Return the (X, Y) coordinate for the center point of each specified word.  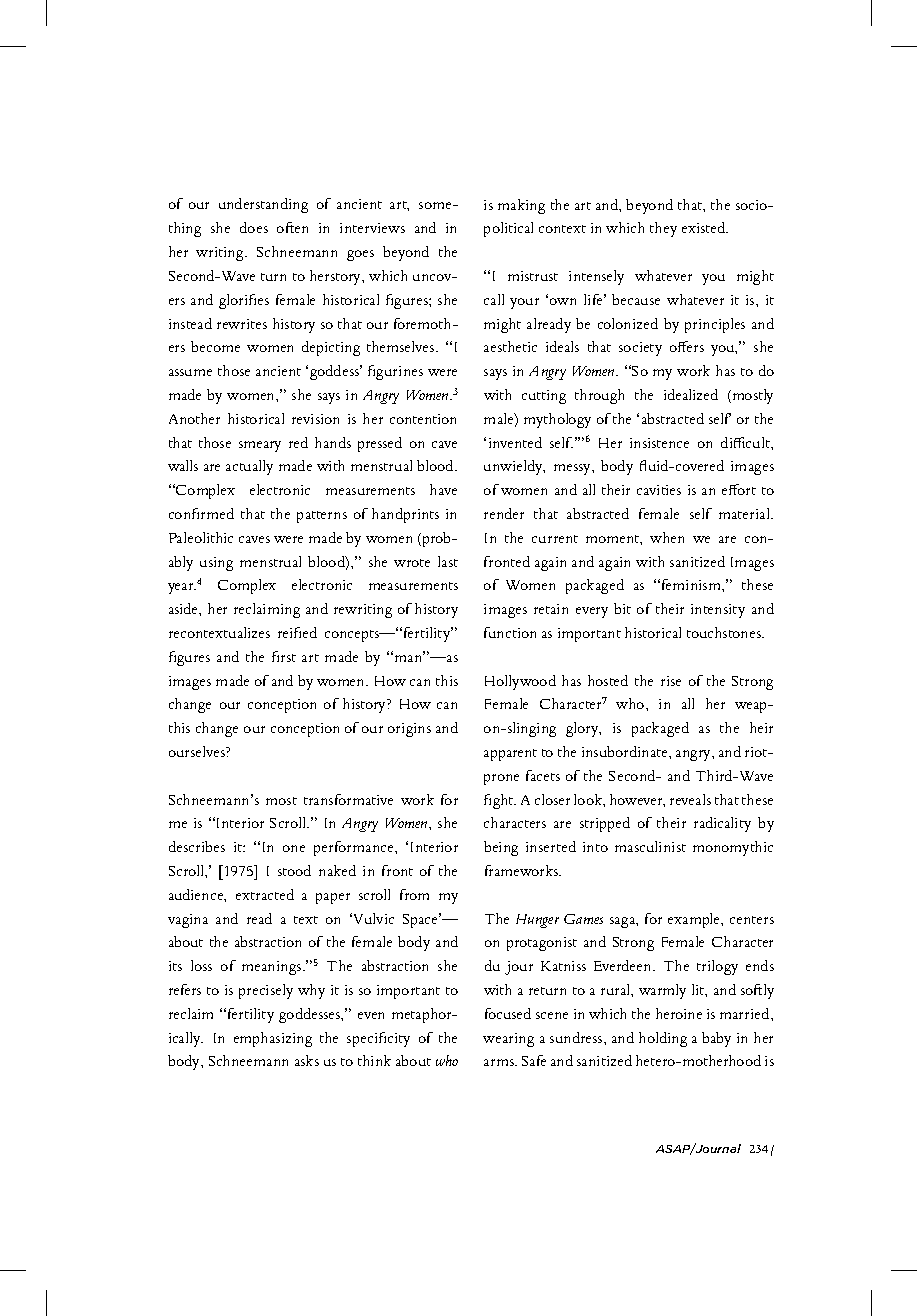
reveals (690, 799)
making (521, 206)
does (254, 227)
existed (705, 227)
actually (249, 467)
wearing (508, 1040)
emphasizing (273, 1039)
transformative (348, 799)
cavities (659, 490)
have (443, 489)
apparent (510, 755)
